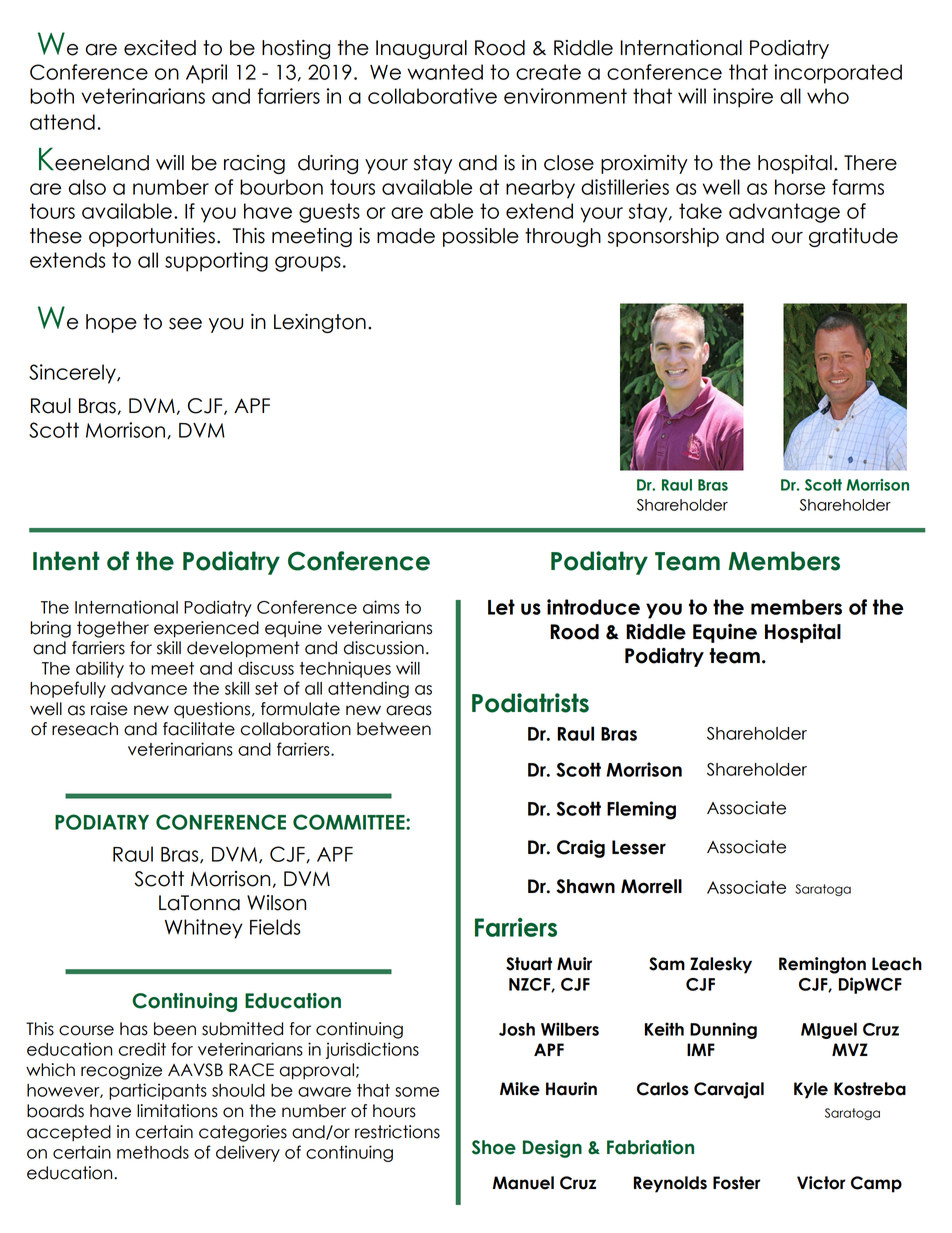 The width and height of the image is (952, 1233). What do you see at coordinates (160, 48) in the image?
I see `excited` at bounding box center [160, 48].
